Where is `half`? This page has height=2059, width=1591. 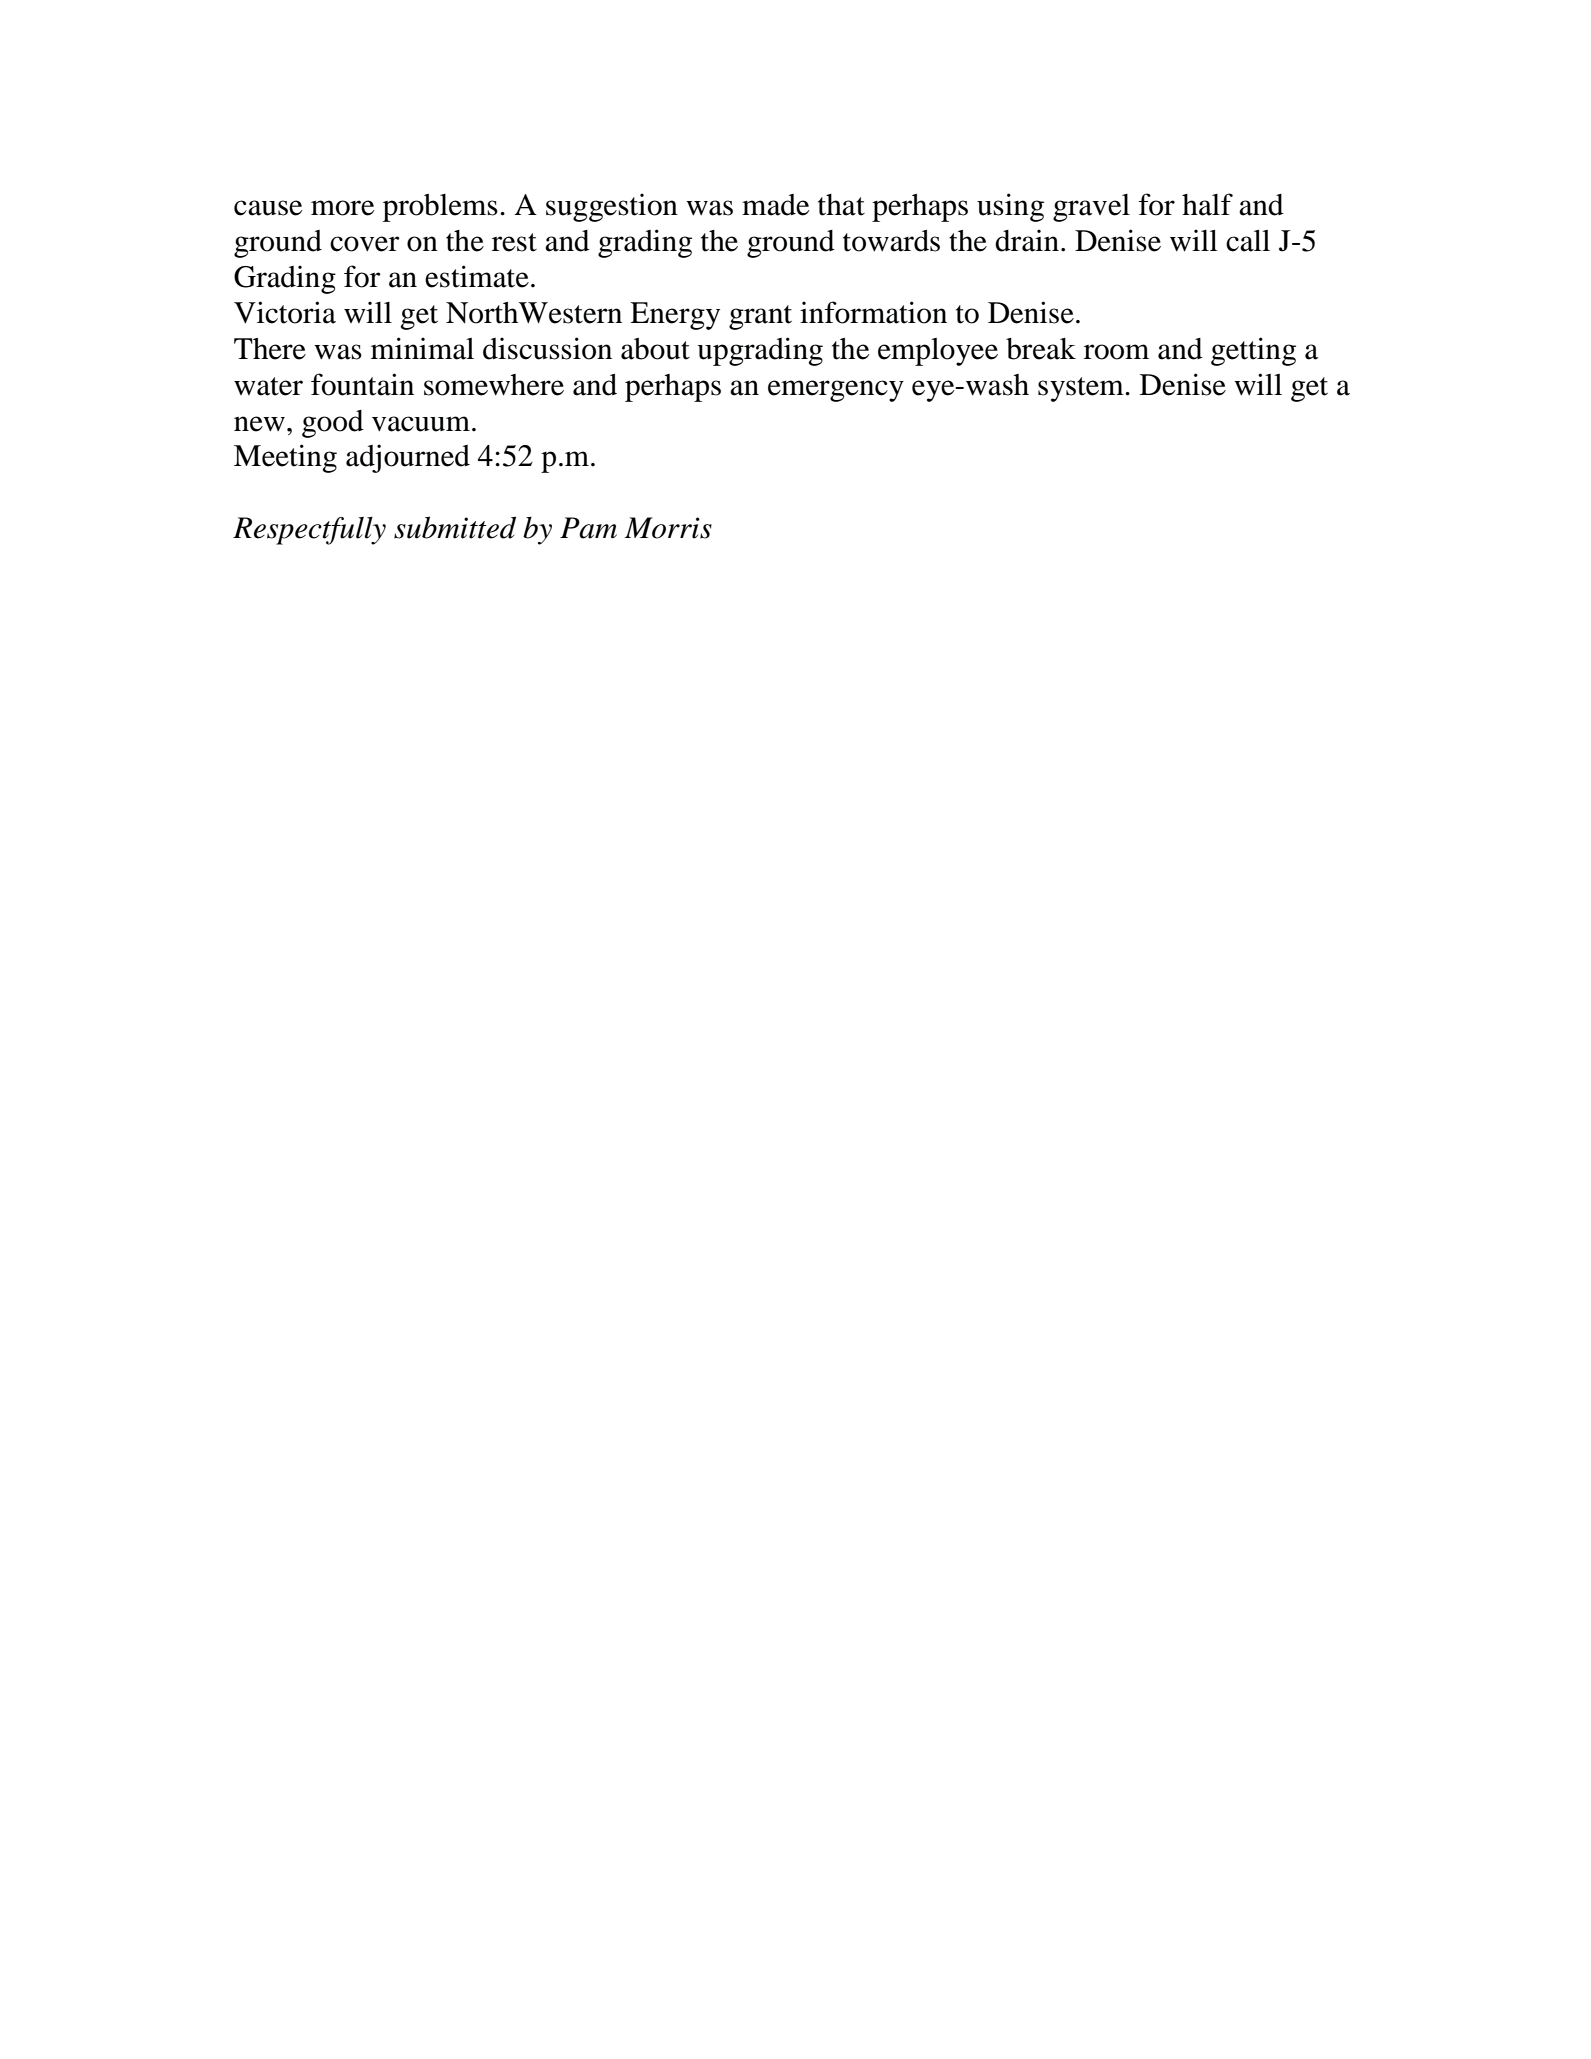 half is located at coordinates (1207, 204).
